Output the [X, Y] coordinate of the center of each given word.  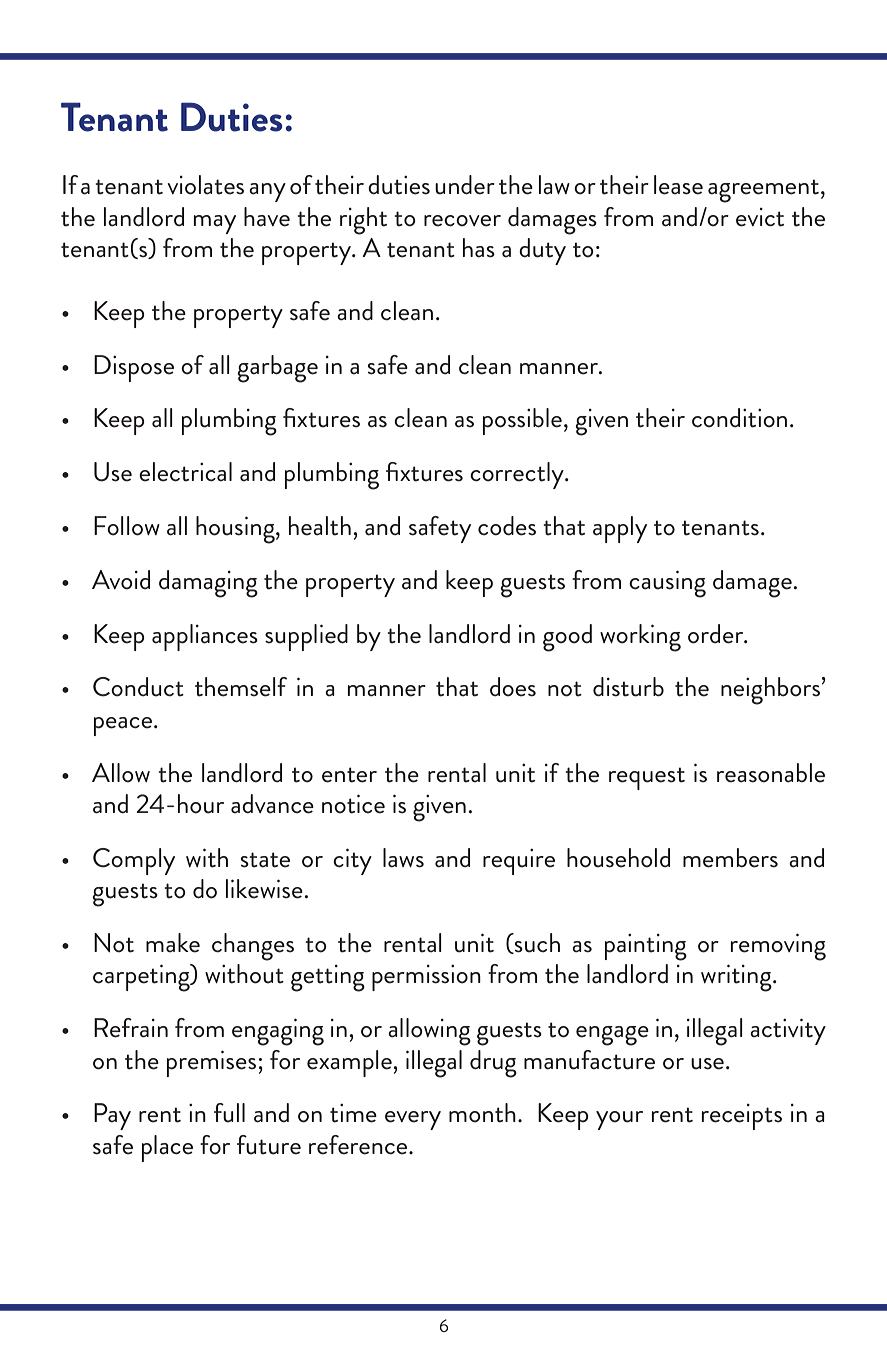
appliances [205, 637]
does [513, 687]
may [215, 224]
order [717, 634]
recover [462, 221]
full [229, 1113]
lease [678, 185]
